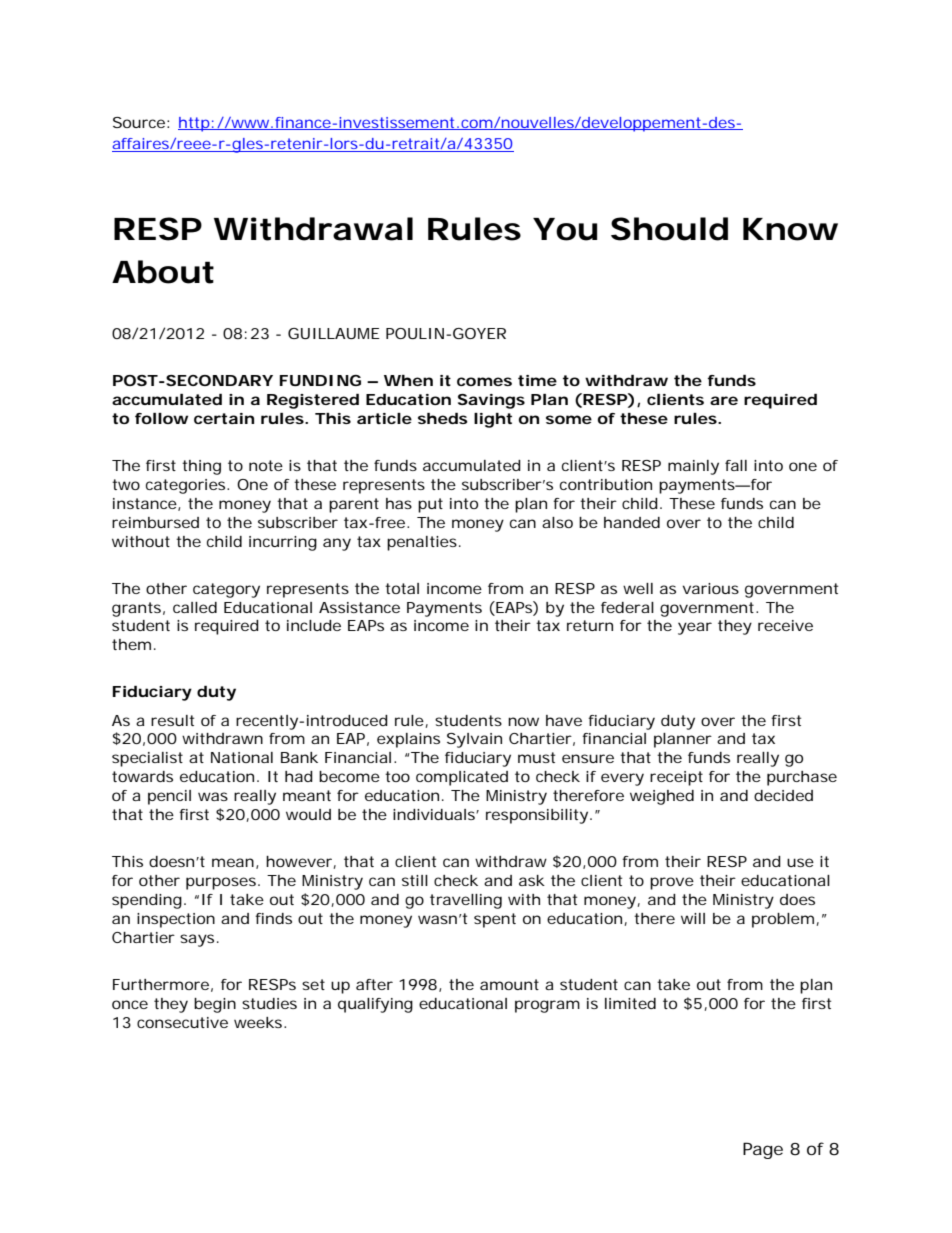 This page has height=1233, width=952. Describe the element at coordinates (790, 229) in the page. I see `Know` at that location.
